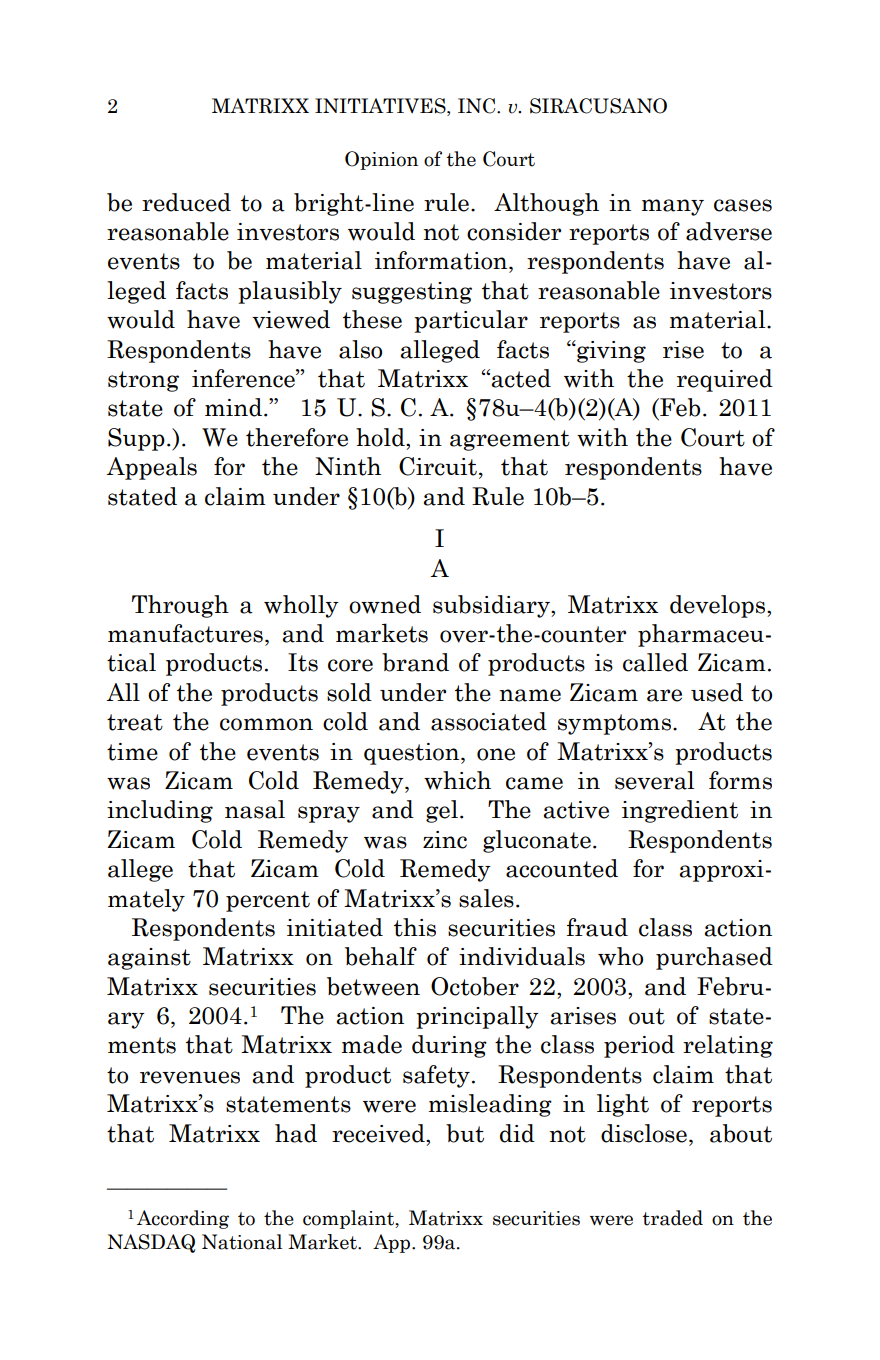  Describe the element at coordinates (719, 606) in the image. I see `develops` at that location.
